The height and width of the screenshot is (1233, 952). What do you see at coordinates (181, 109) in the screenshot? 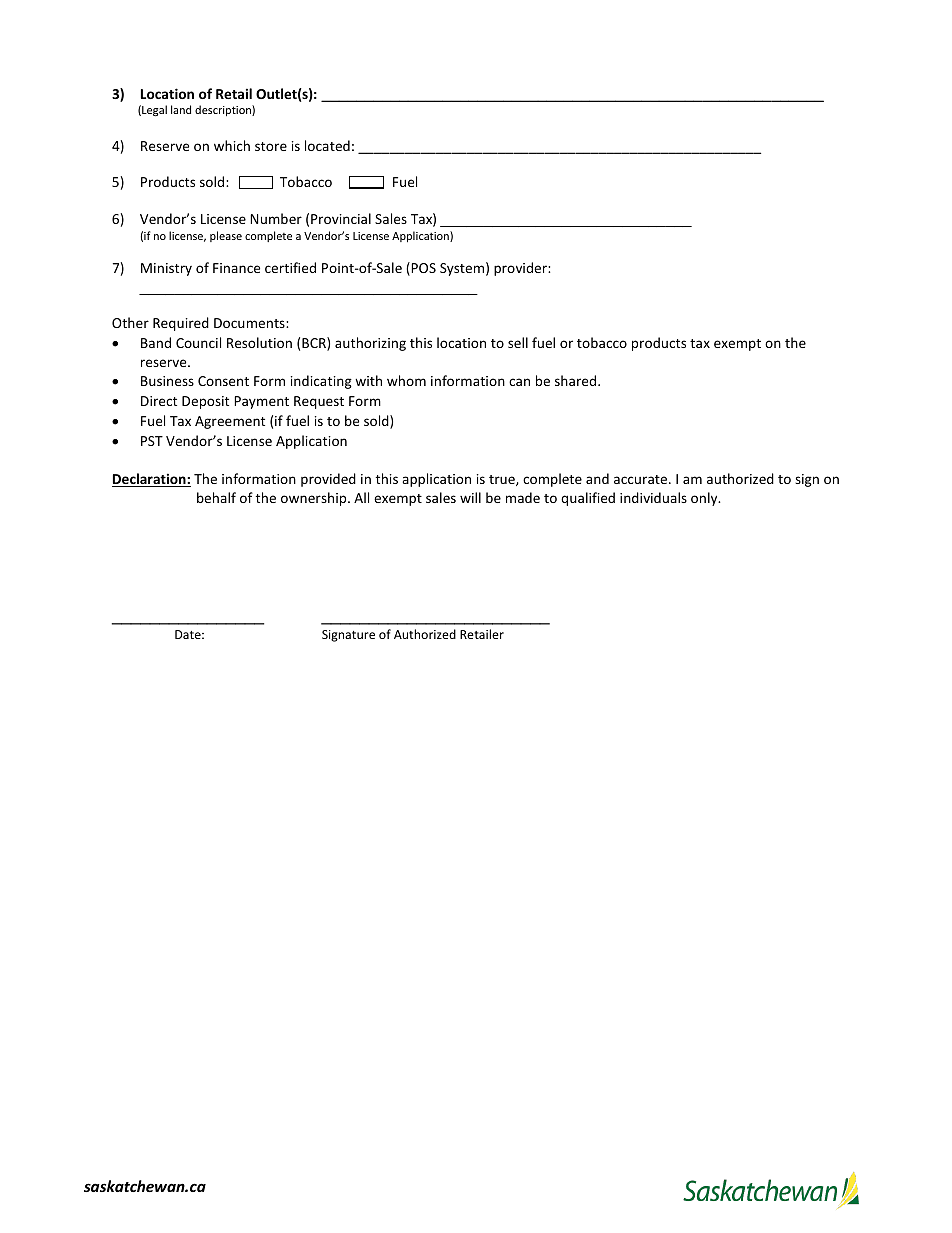
I see `land` at bounding box center [181, 109].
